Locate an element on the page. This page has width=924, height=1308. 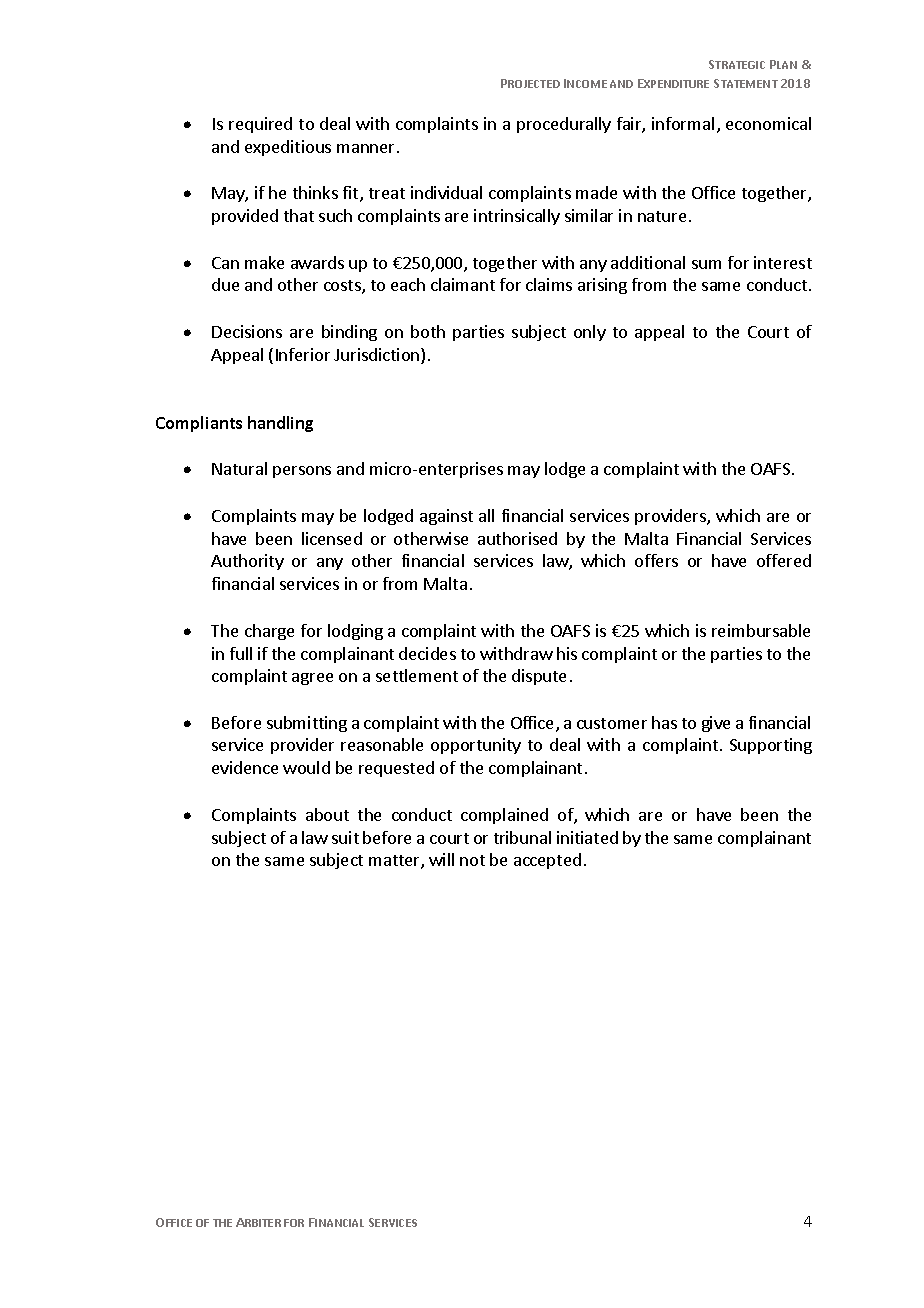
initiated is located at coordinates (587, 837).
